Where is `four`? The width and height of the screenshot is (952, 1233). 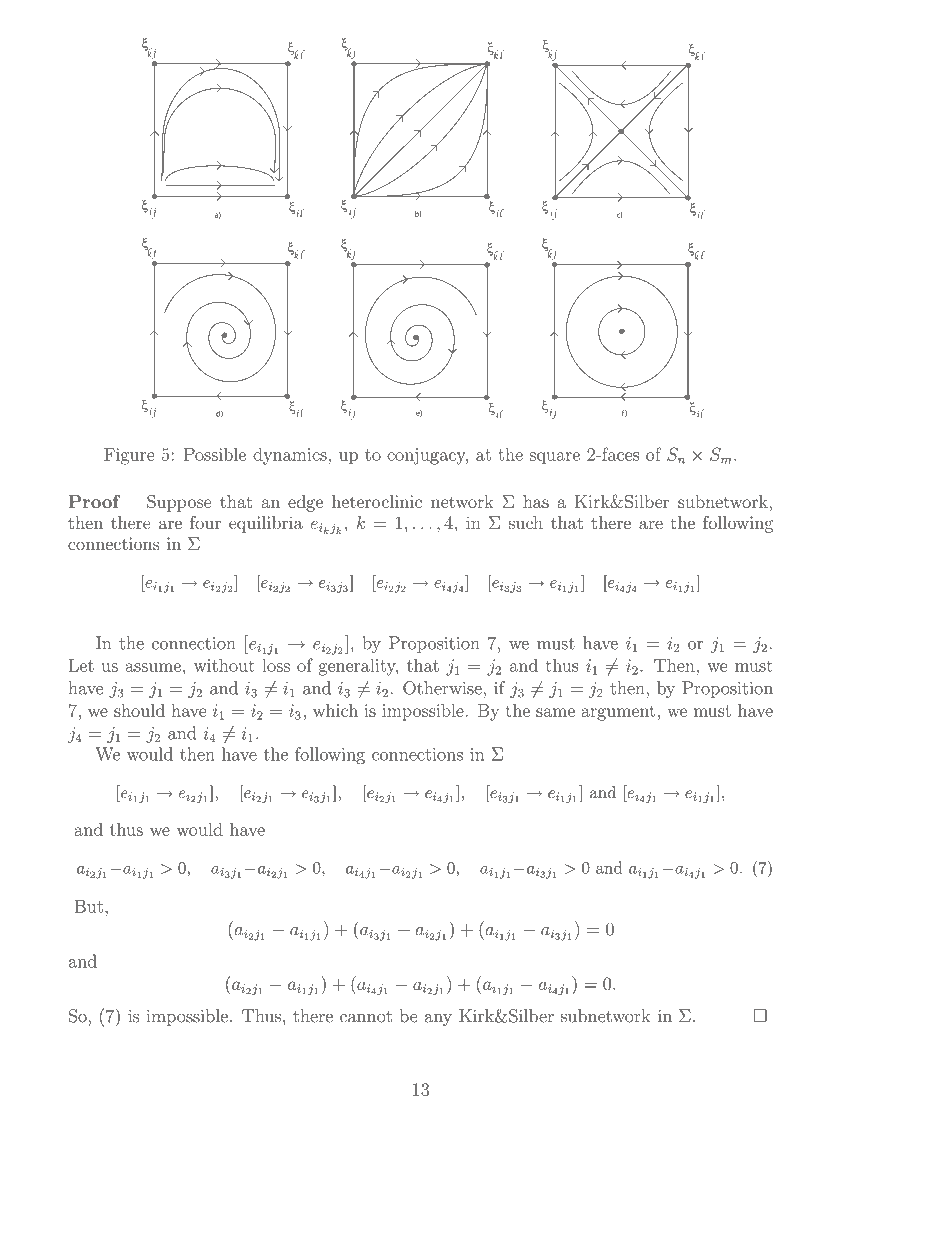
four is located at coordinates (205, 522).
